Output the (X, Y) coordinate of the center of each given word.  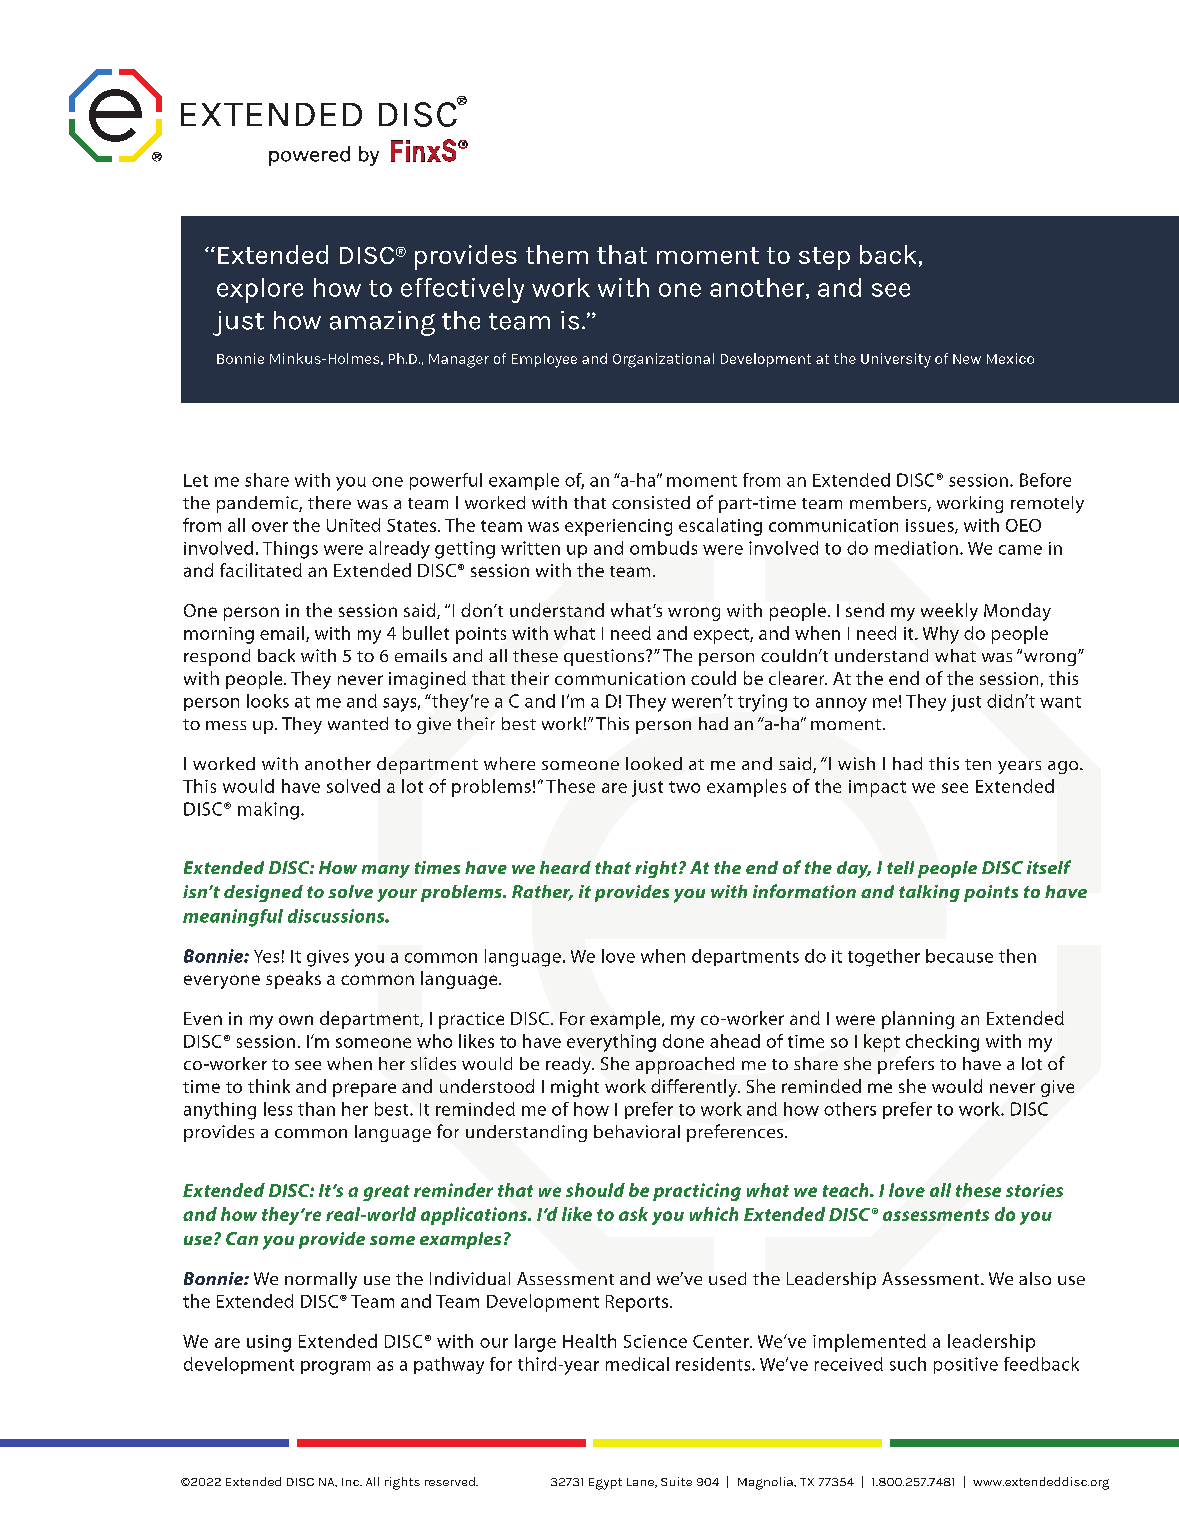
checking (942, 1043)
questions (605, 657)
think (269, 1086)
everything (611, 1043)
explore (260, 290)
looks (268, 701)
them (557, 254)
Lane (641, 1483)
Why (941, 635)
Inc (351, 1482)
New (967, 359)
